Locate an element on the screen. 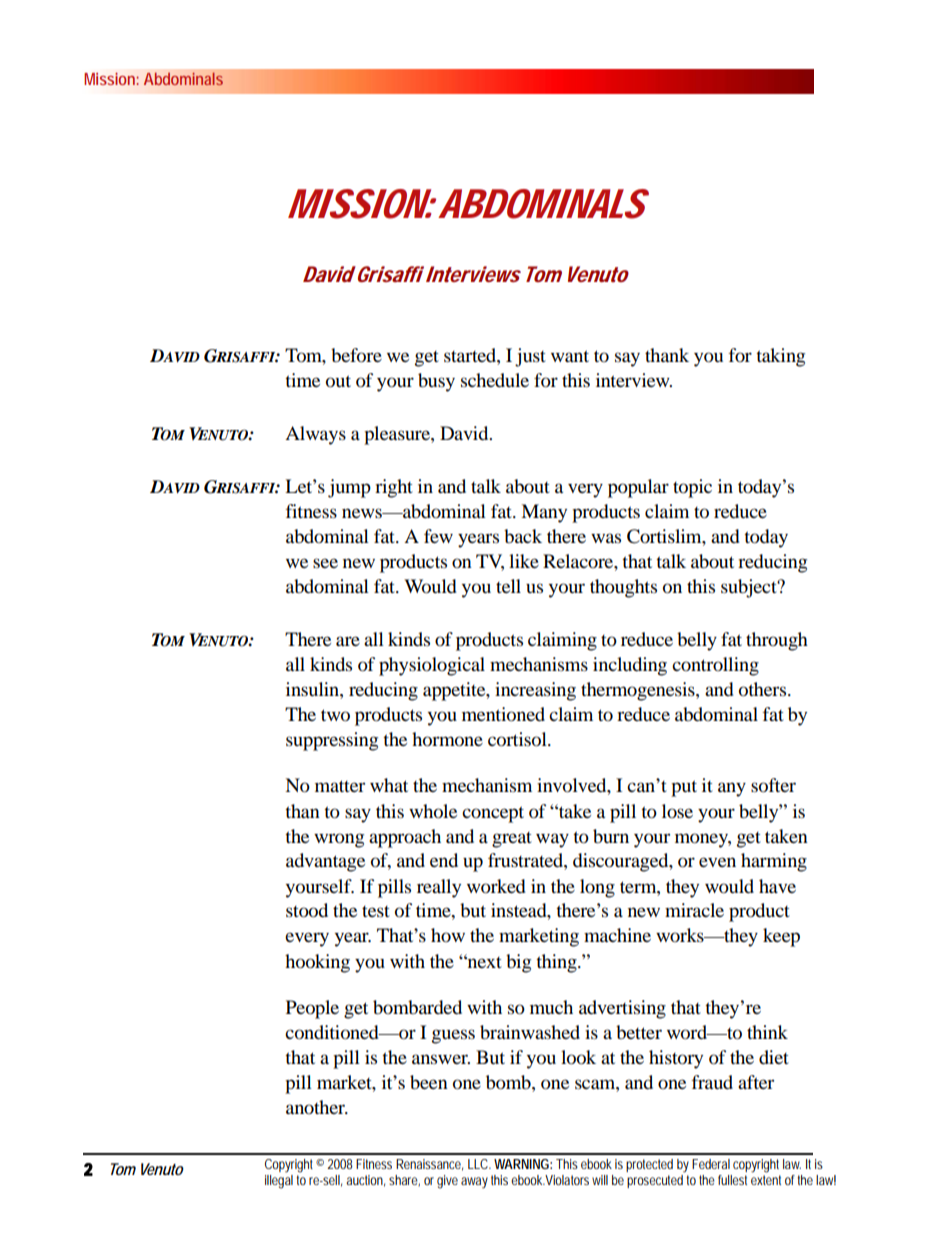 The image size is (952, 1233). big is located at coordinates (518, 963).
